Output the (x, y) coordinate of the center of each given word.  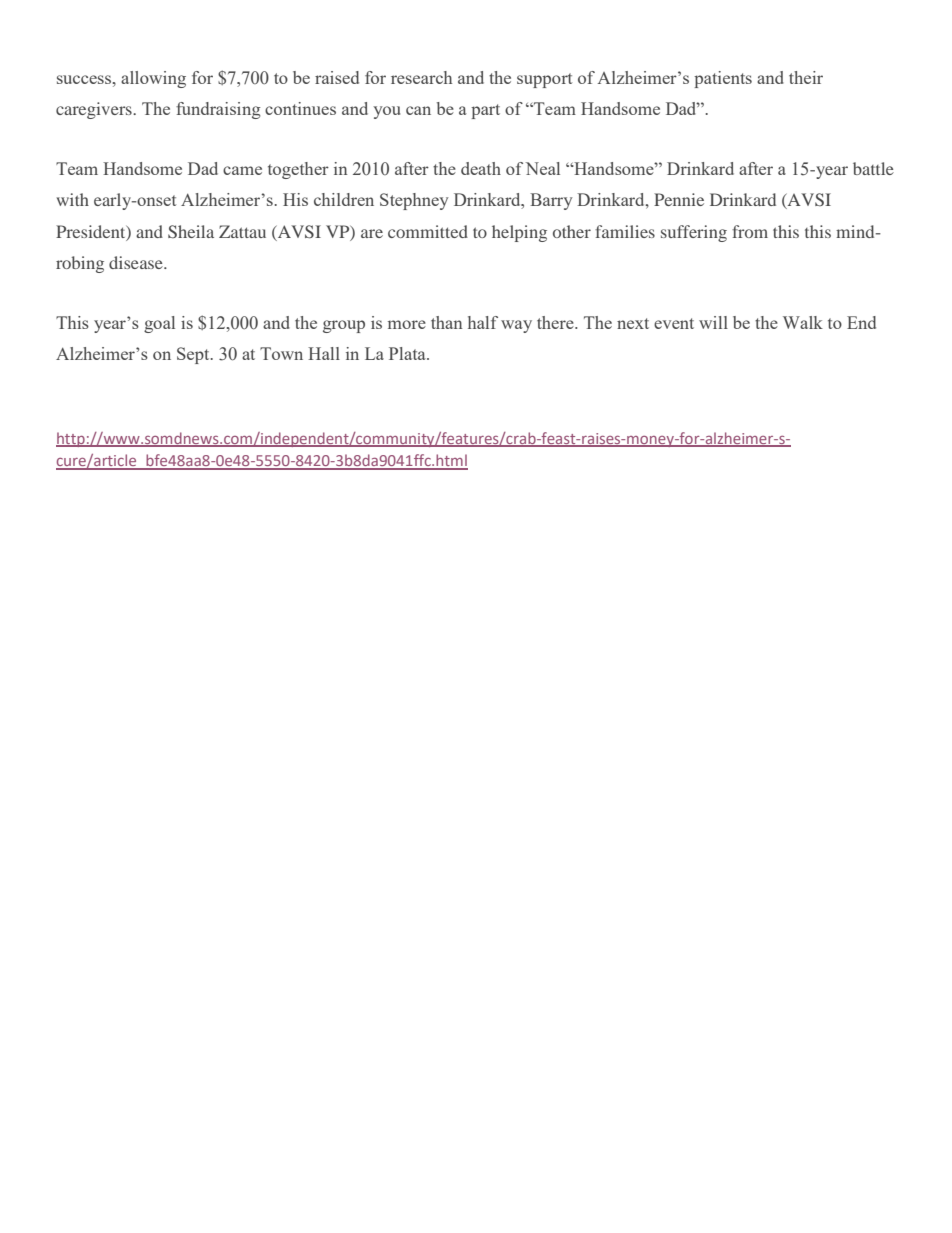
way (516, 326)
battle (873, 168)
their (806, 77)
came (242, 170)
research (421, 77)
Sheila (191, 231)
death (481, 168)
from (750, 231)
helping (519, 233)
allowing (153, 79)
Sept (194, 355)
